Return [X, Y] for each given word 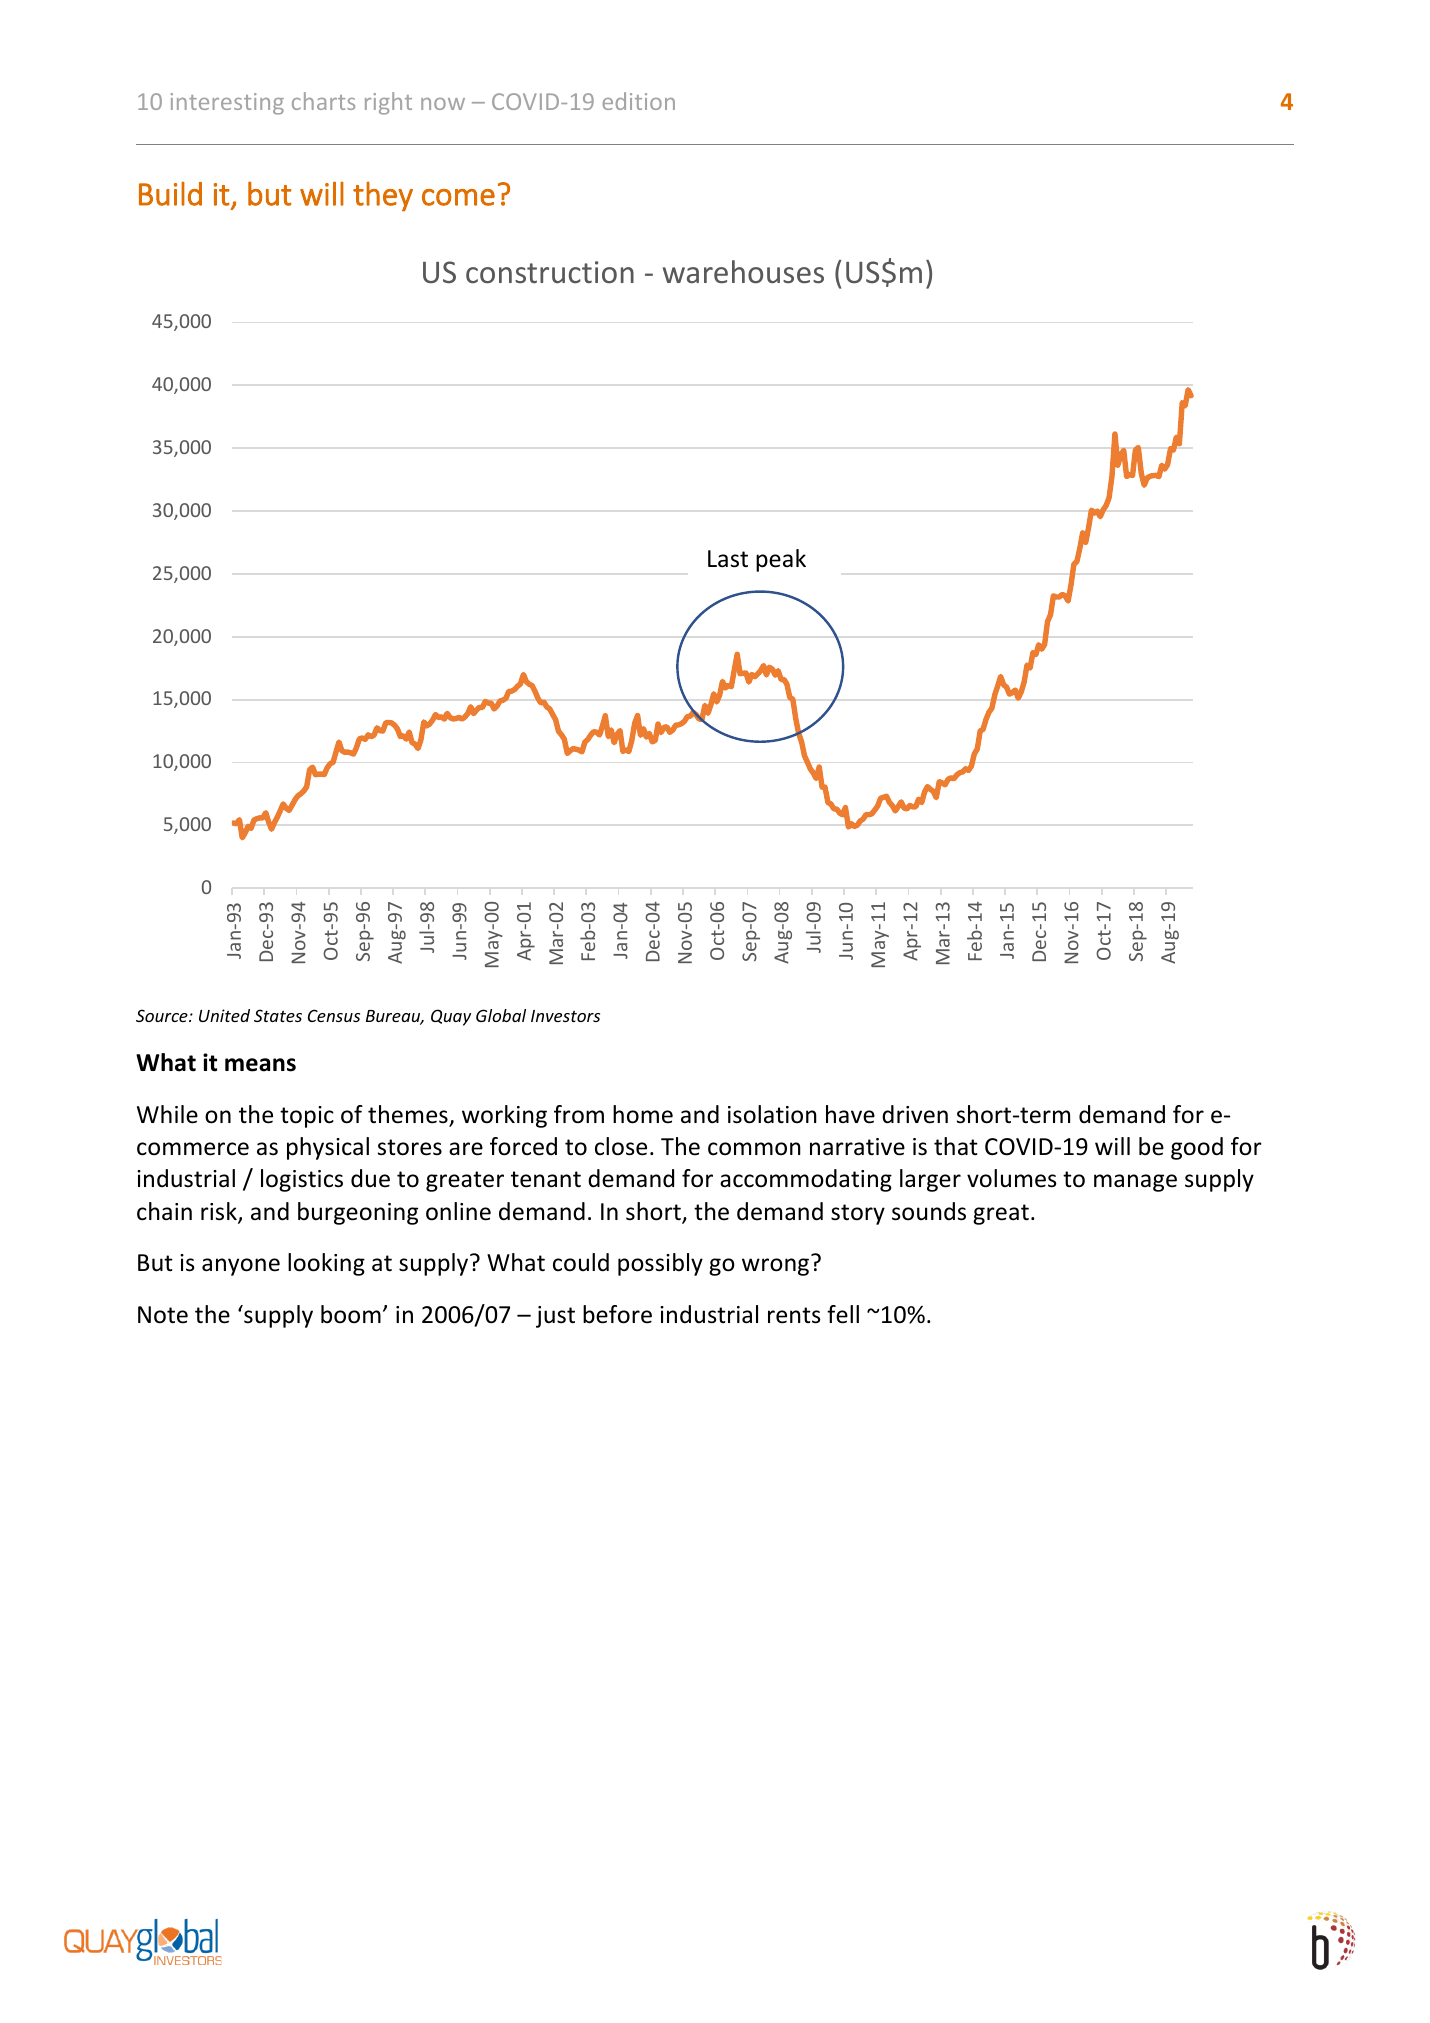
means [260, 1065]
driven [915, 1114]
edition [639, 101]
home [643, 1114]
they [383, 196]
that [956, 1146]
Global [501, 1015]
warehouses [743, 272]
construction [550, 272]
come [458, 197]
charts [323, 101]
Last [728, 559]
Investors [565, 1016]
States [278, 1015]
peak [781, 560]
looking [326, 1264]
